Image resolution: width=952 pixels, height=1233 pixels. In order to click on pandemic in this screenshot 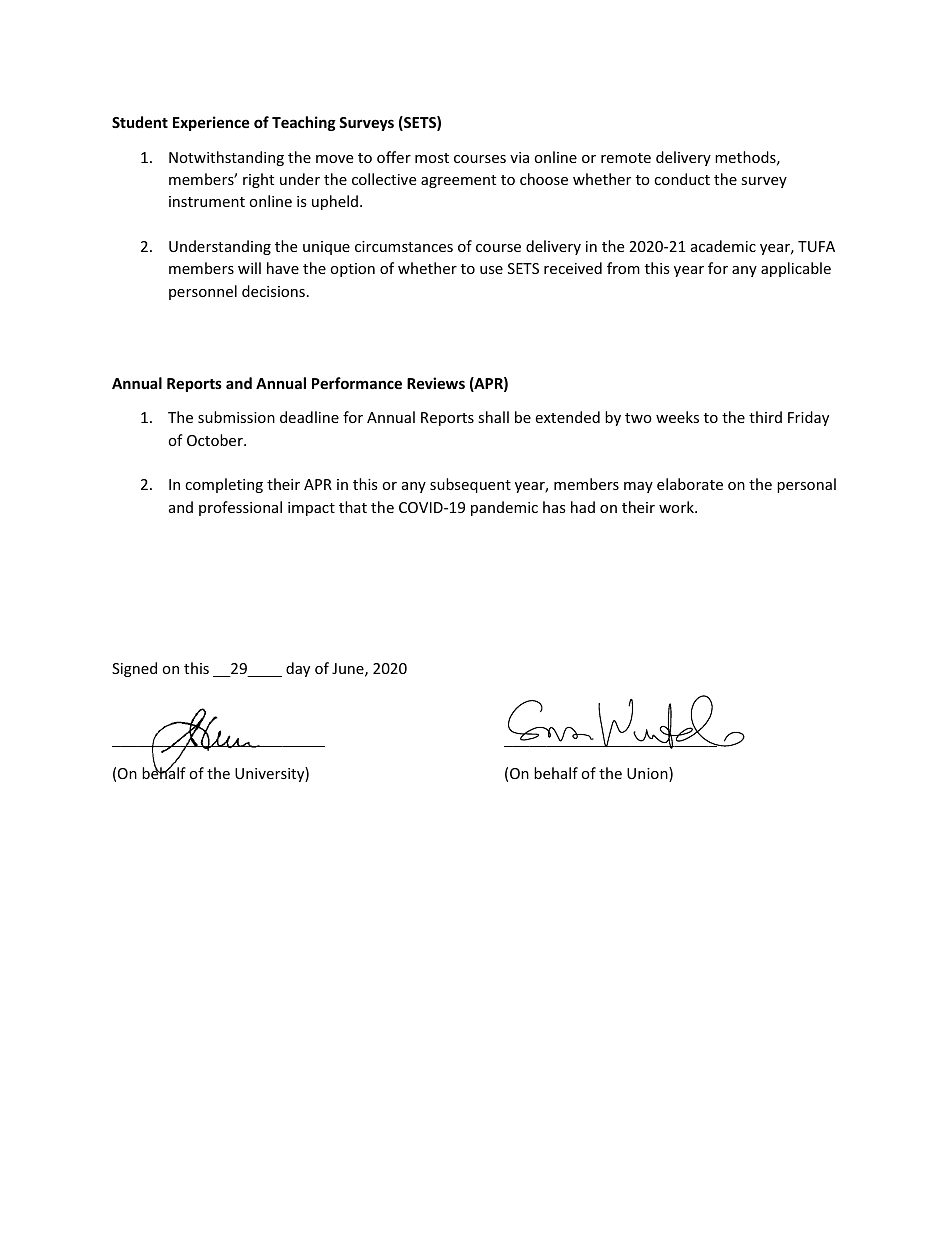, I will do `click(504, 508)`.
